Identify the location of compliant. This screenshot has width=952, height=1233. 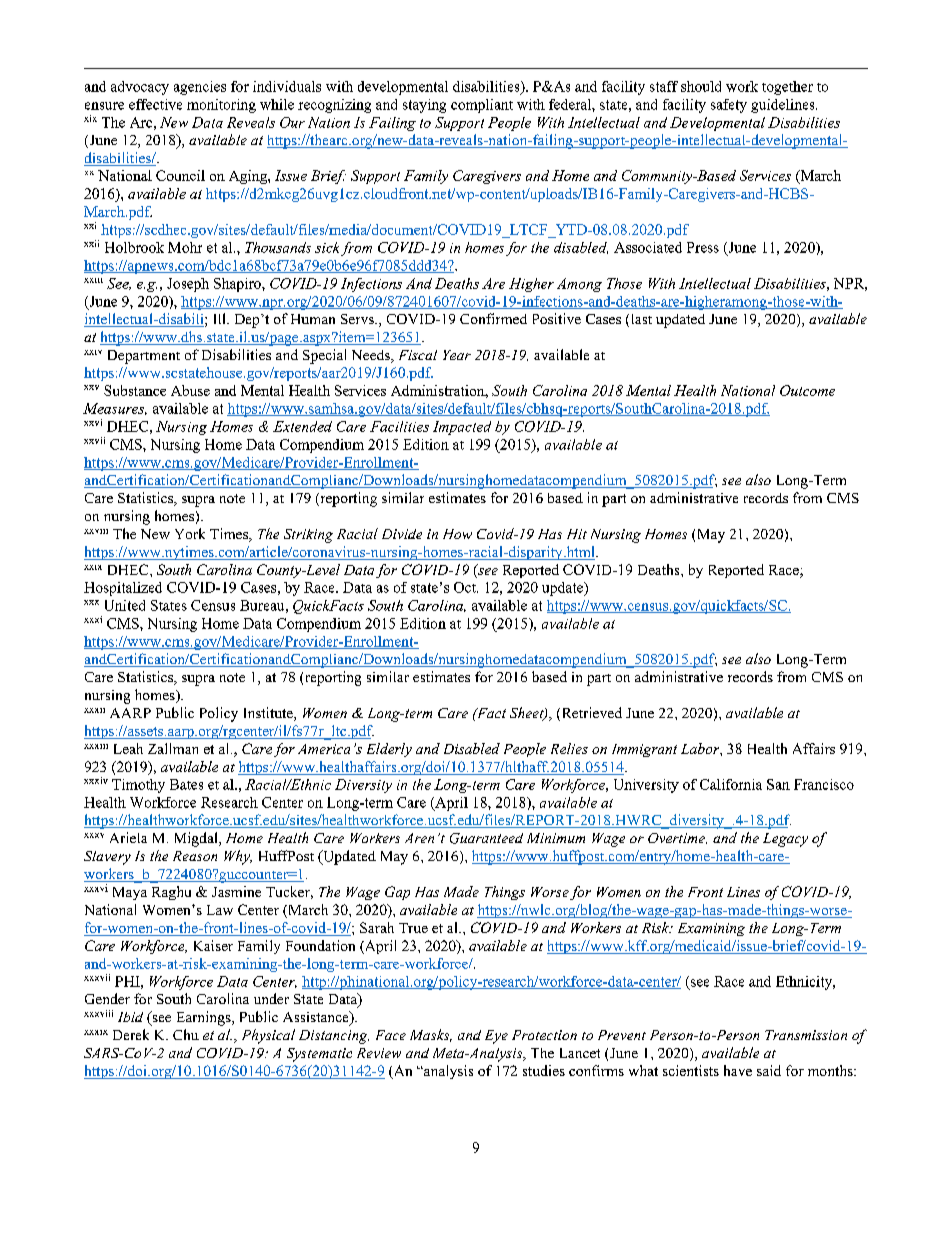
(482, 106).
